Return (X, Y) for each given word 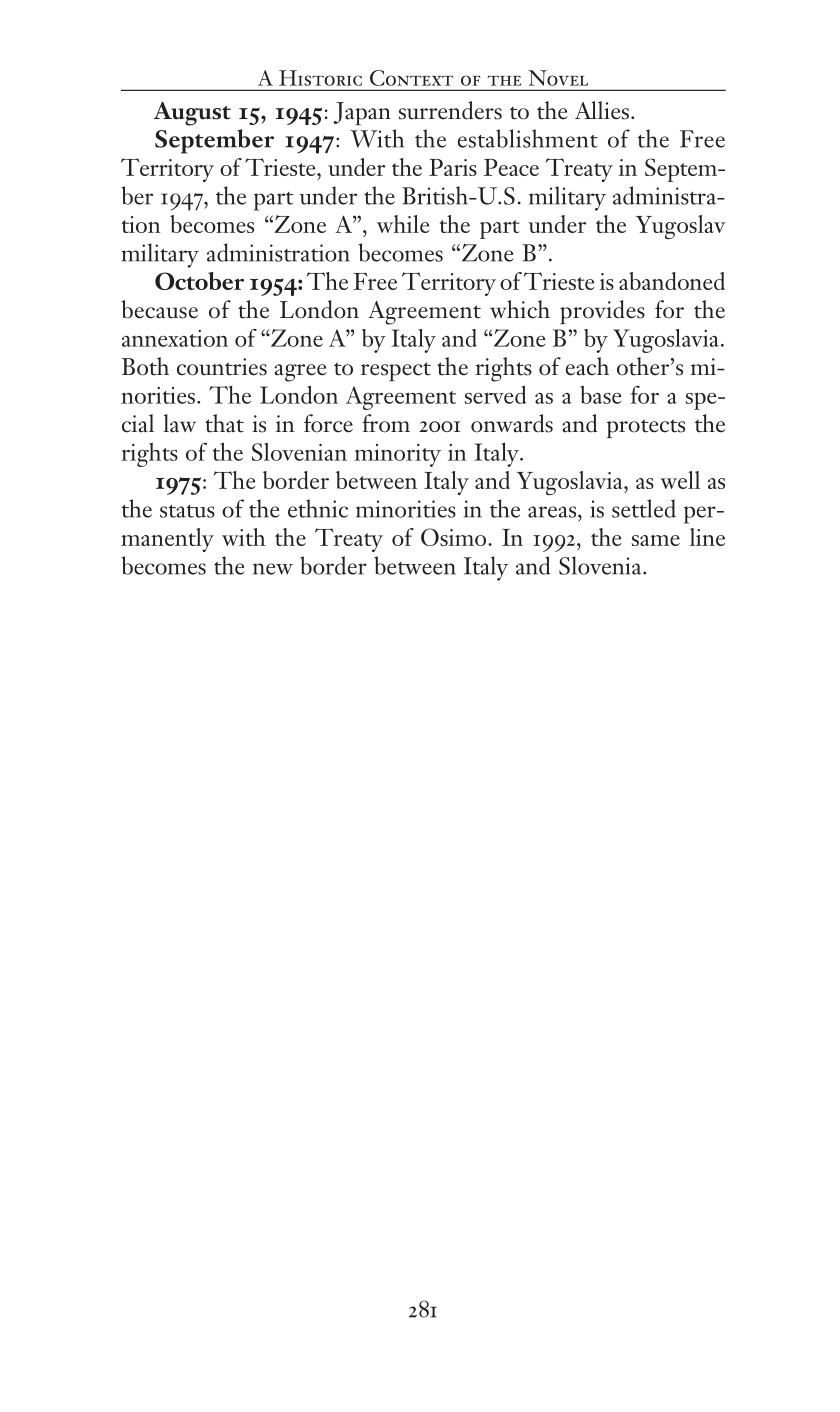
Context (412, 78)
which (520, 309)
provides (602, 312)
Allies (602, 110)
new (273, 569)
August (192, 114)
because (159, 309)
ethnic (318, 508)
